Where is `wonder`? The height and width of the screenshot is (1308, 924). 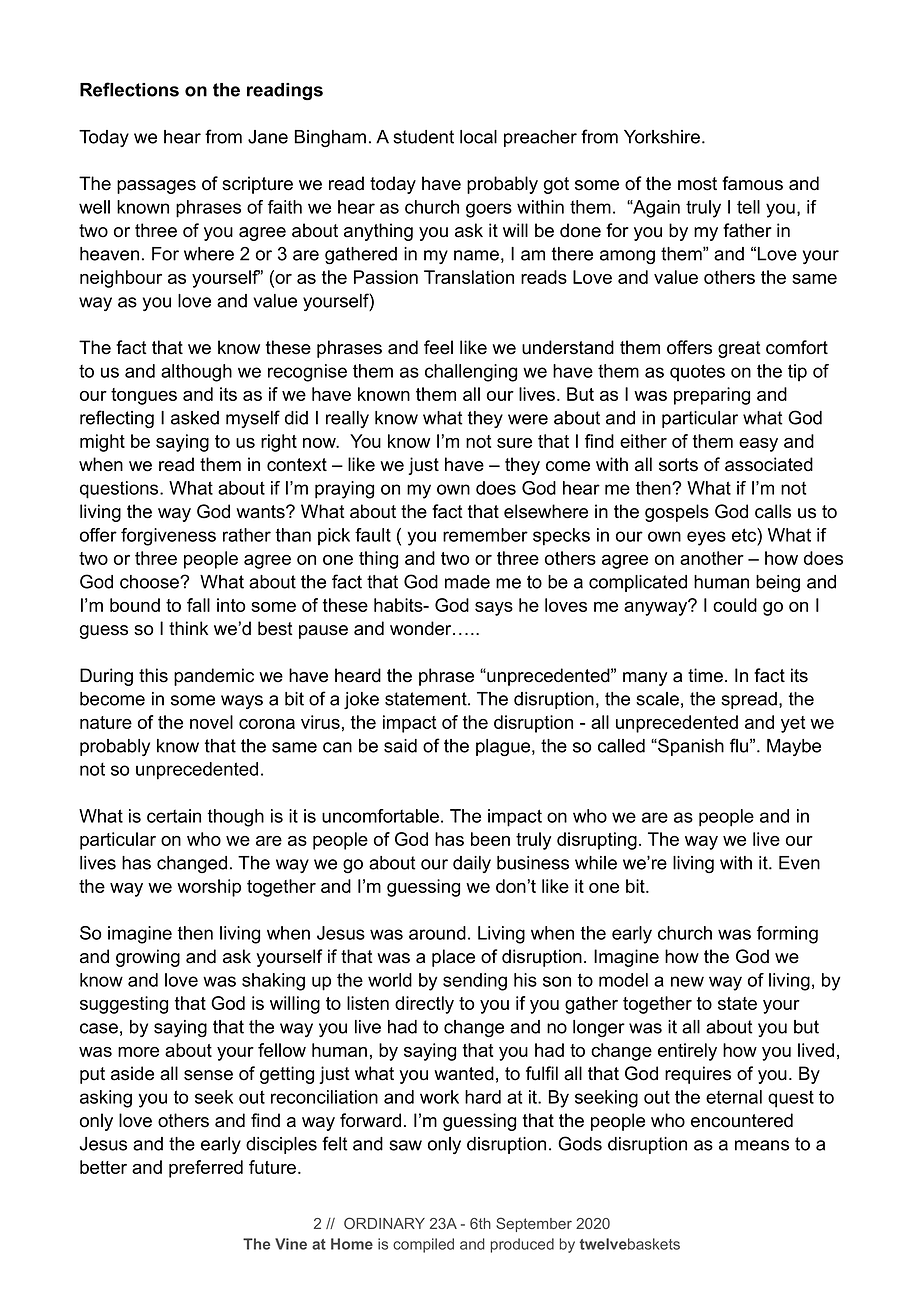 wonder is located at coordinates (422, 628).
